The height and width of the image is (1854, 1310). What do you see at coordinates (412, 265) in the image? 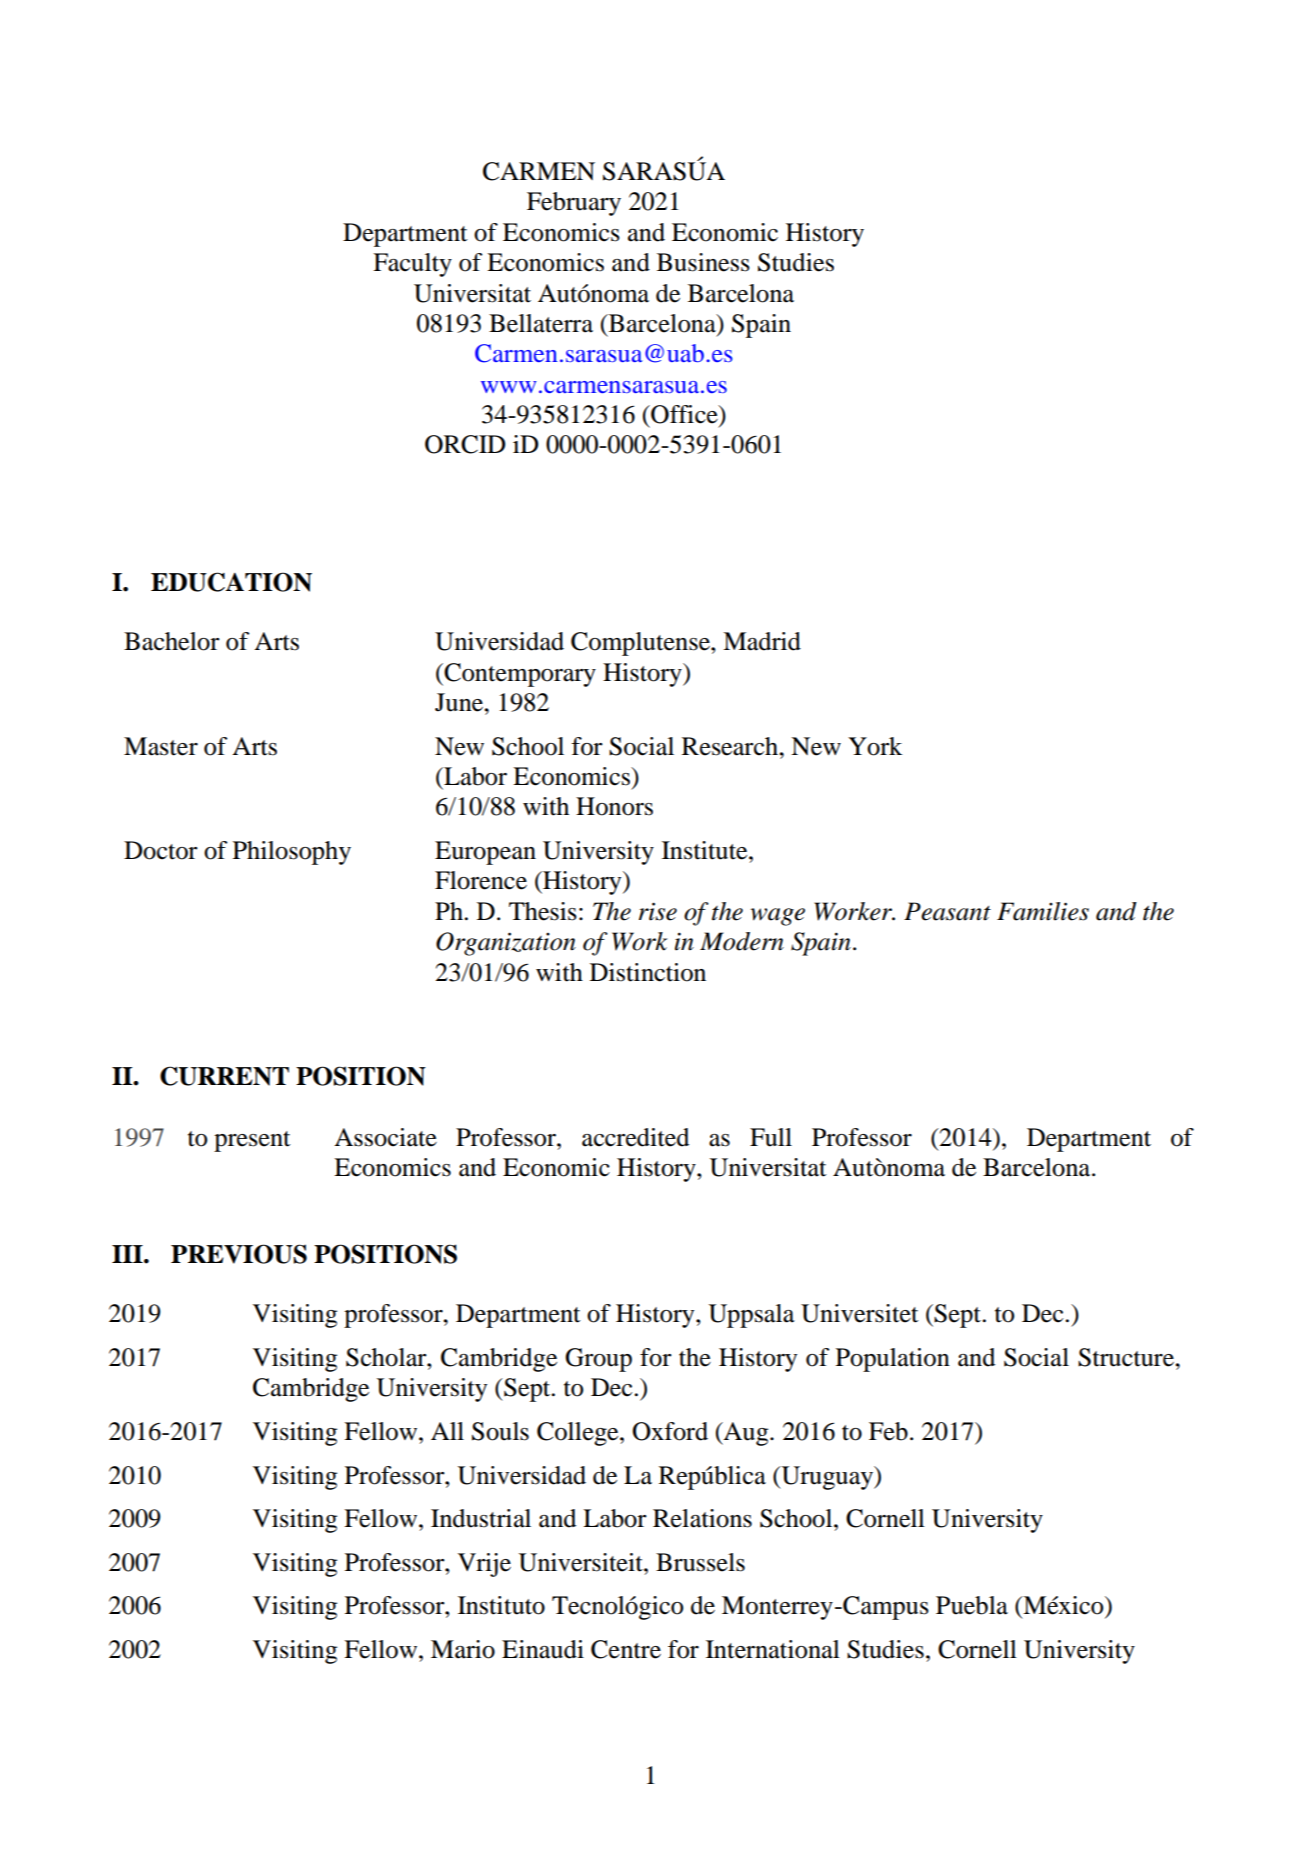
I see `Faculty` at bounding box center [412, 265].
